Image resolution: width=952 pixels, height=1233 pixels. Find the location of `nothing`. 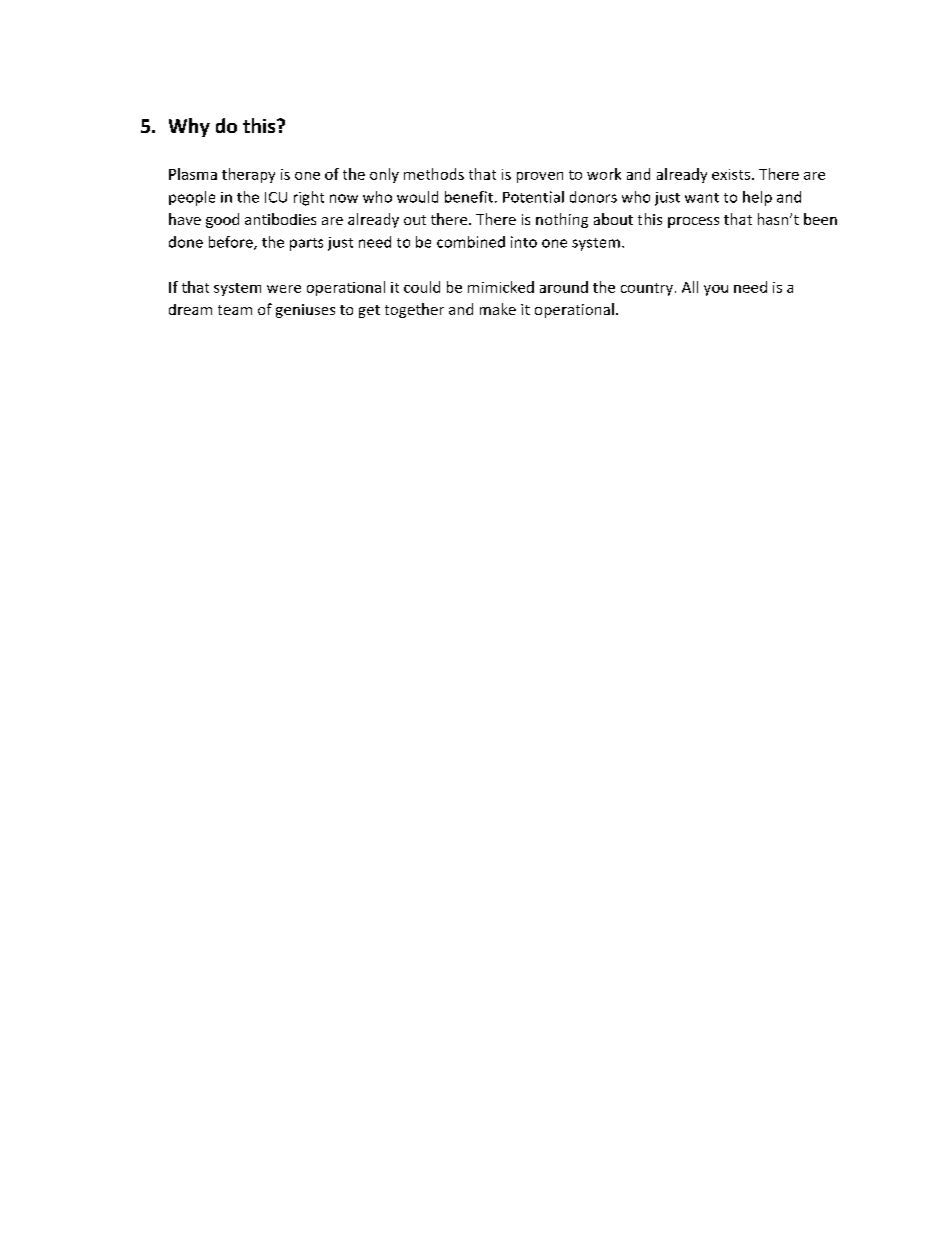

nothing is located at coordinates (562, 220).
